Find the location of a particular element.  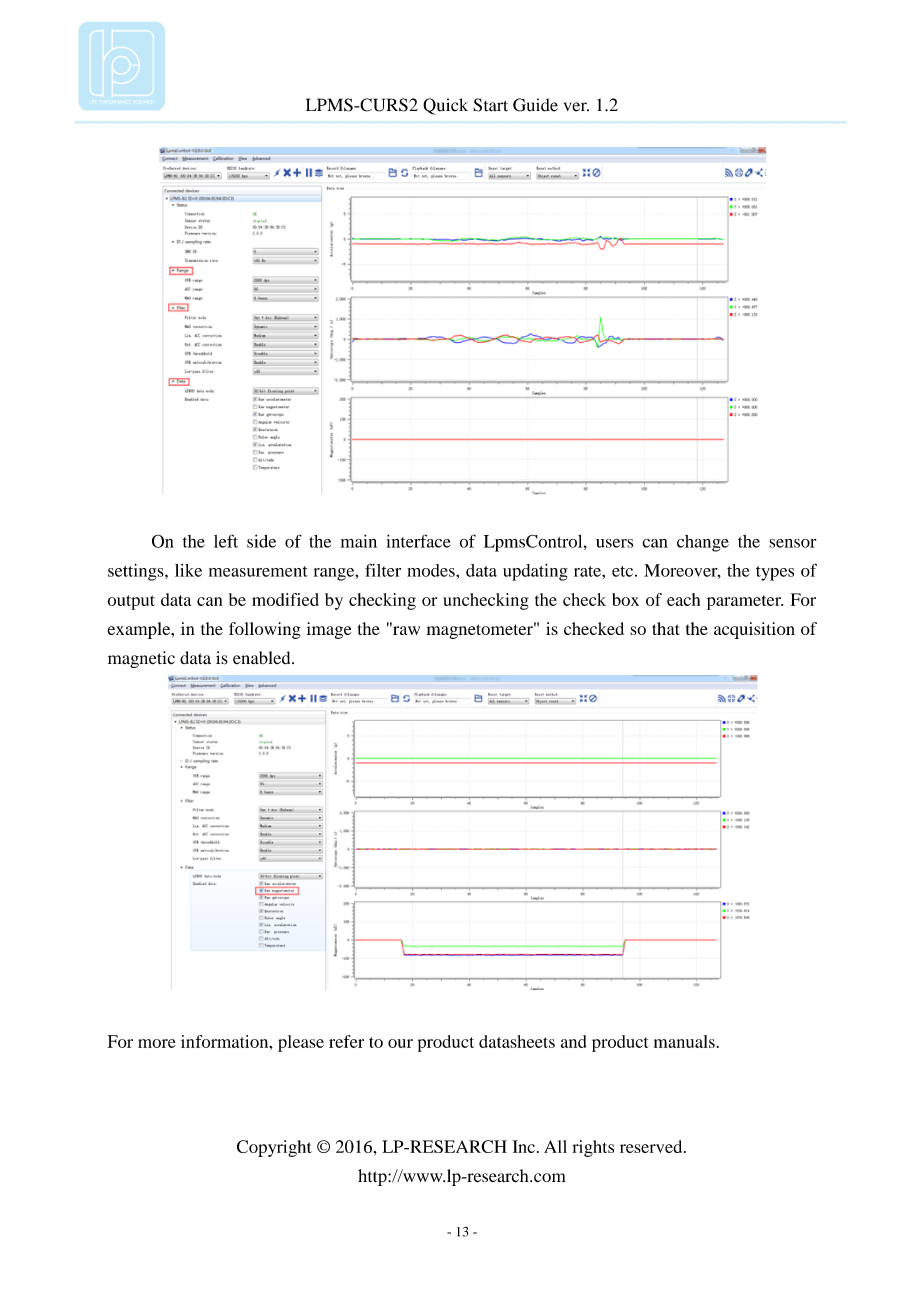

Inc is located at coordinates (523, 1146).
